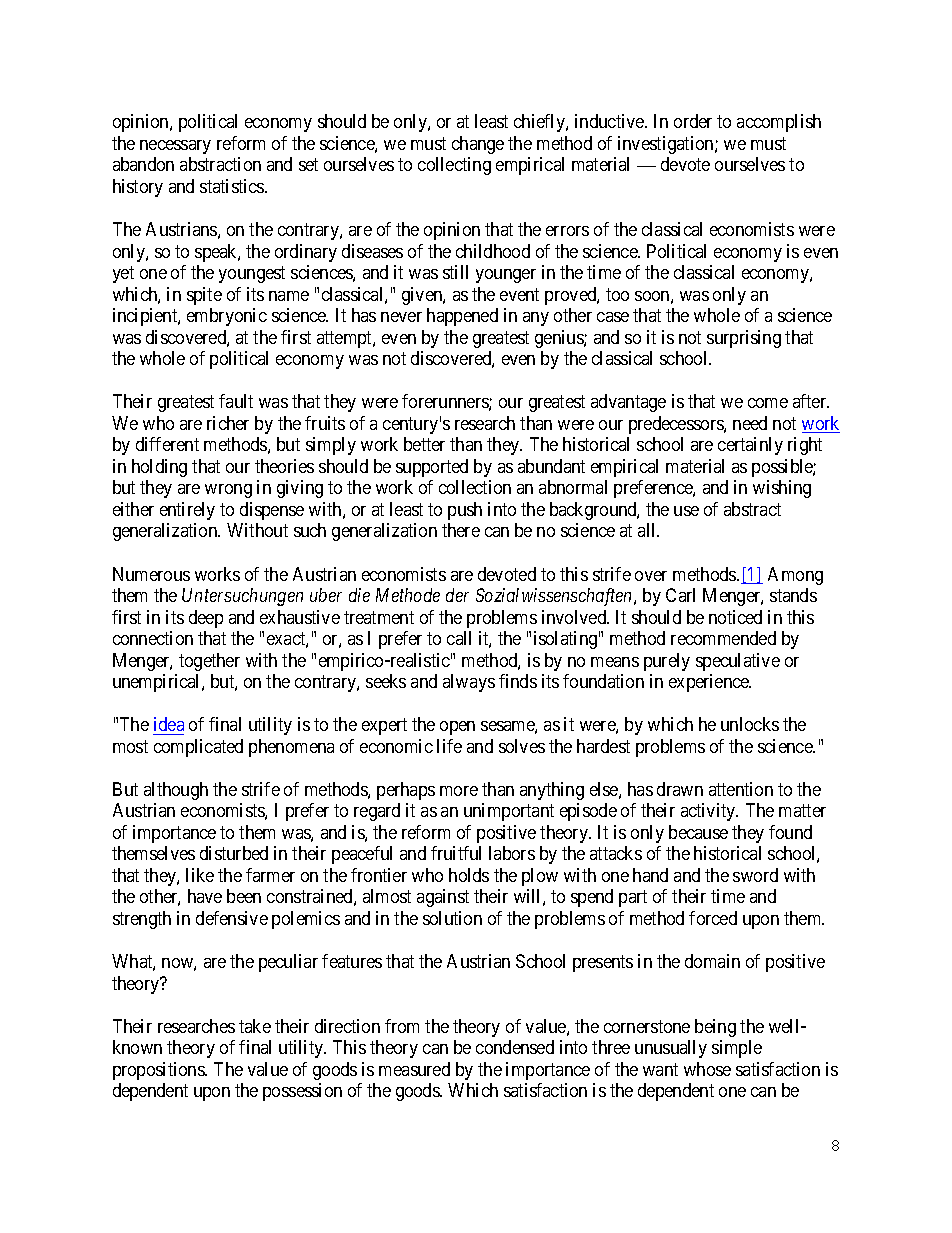 This document has width=952, height=1233. I want to click on simple, so click(737, 1049).
